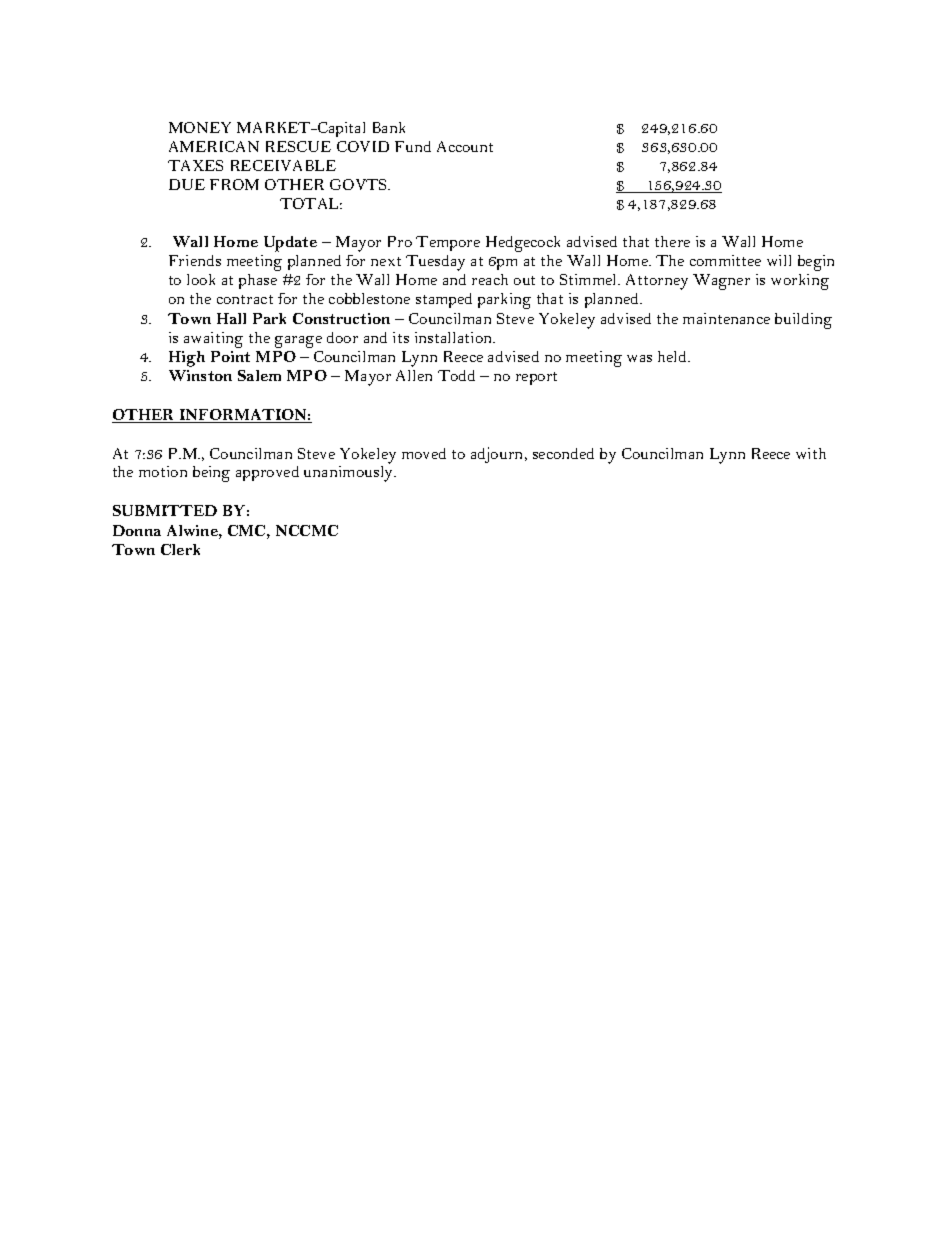 This screenshot has width=952, height=1233. Describe the element at coordinates (674, 356) in the screenshot. I see `held` at that location.
